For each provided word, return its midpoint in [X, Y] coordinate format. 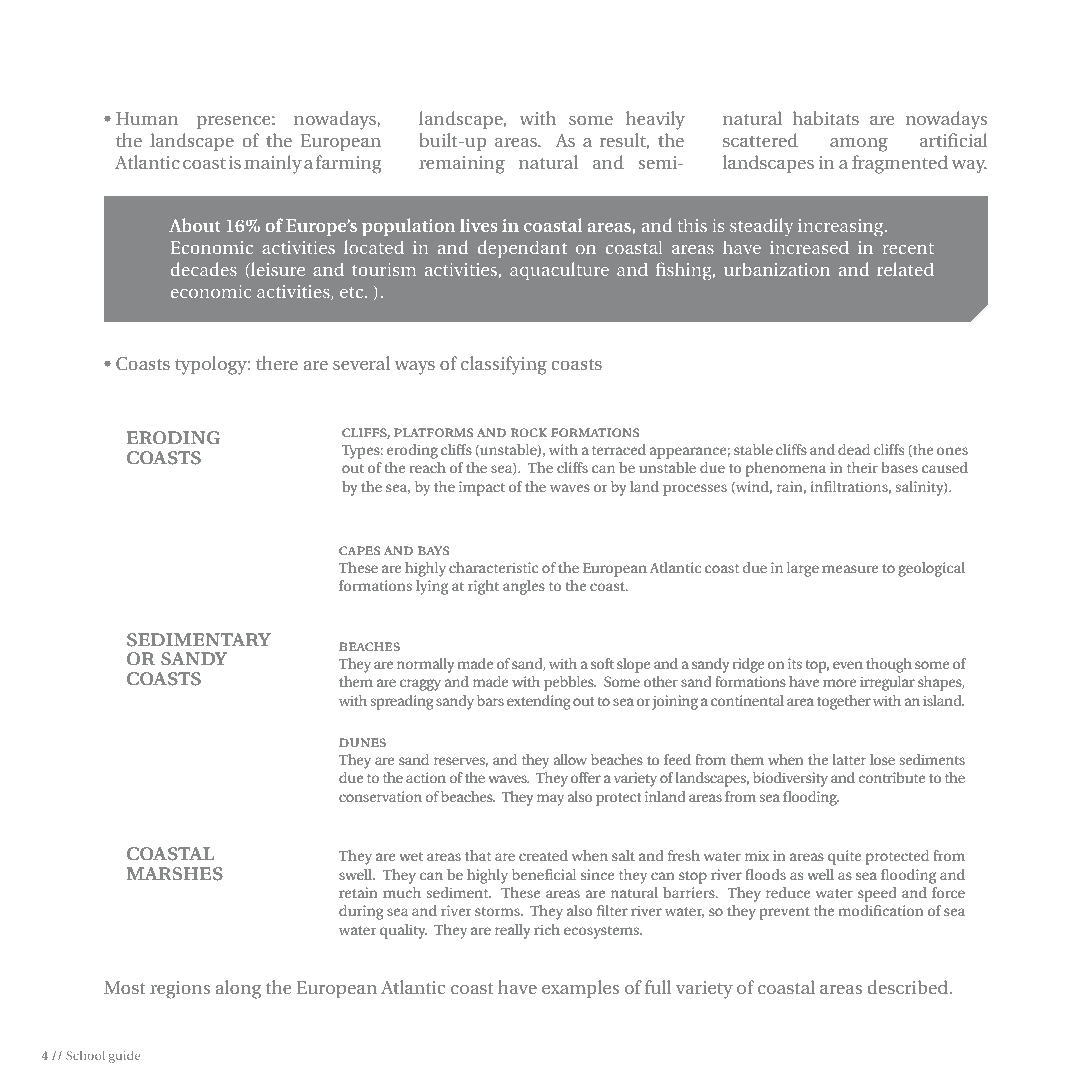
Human [147, 118]
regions [180, 990]
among [859, 145]
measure [850, 569]
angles [523, 587]
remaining [462, 165]
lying [432, 587]
